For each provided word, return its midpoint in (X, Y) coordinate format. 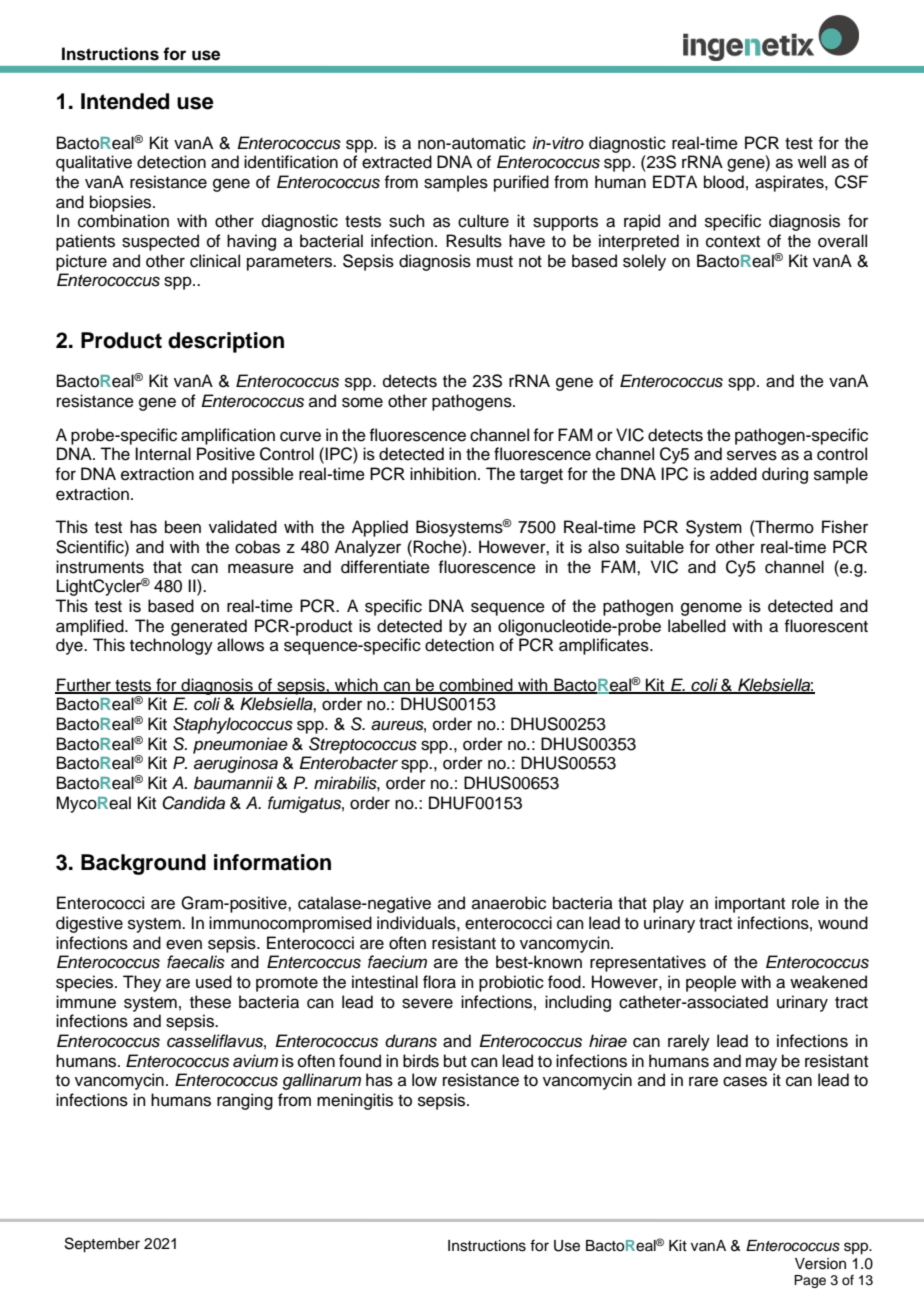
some (362, 402)
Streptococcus (363, 745)
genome (711, 609)
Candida (193, 803)
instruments (100, 567)
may (761, 1064)
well (812, 162)
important (750, 904)
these (210, 1002)
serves (752, 455)
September (102, 1245)
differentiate (385, 567)
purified (521, 183)
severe (427, 1003)
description (226, 342)
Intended (125, 101)
